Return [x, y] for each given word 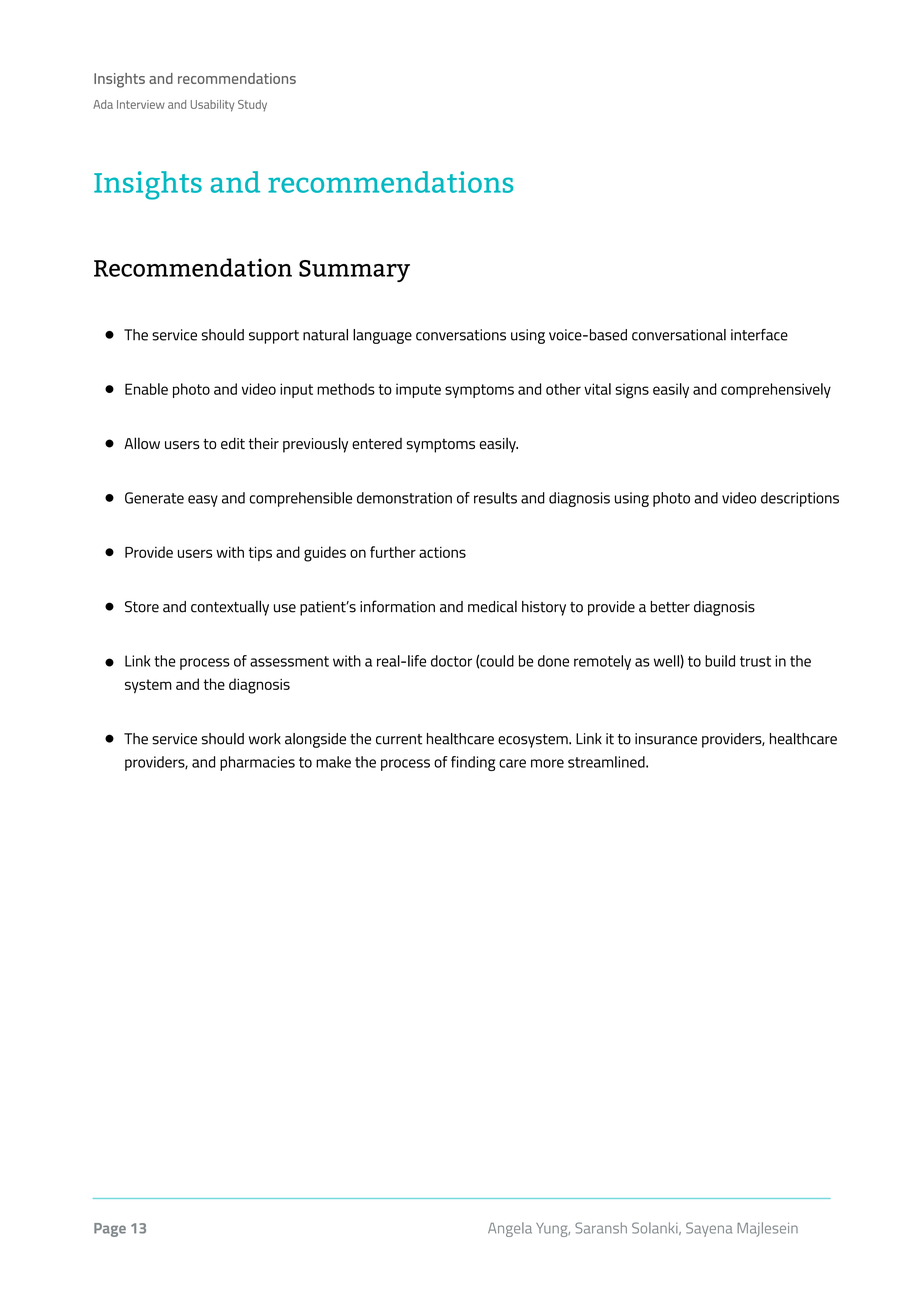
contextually [230, 608]
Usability [212, 106]
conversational [679, 335]
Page [110, 1230]
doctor [451, 661]
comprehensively [776, 390]
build [720, 661]
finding [473, 763]
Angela [510, 1229]
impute [418, 390]
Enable [146, 389]
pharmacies [257, 763]
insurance [666, 739]
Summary [354, 271]
